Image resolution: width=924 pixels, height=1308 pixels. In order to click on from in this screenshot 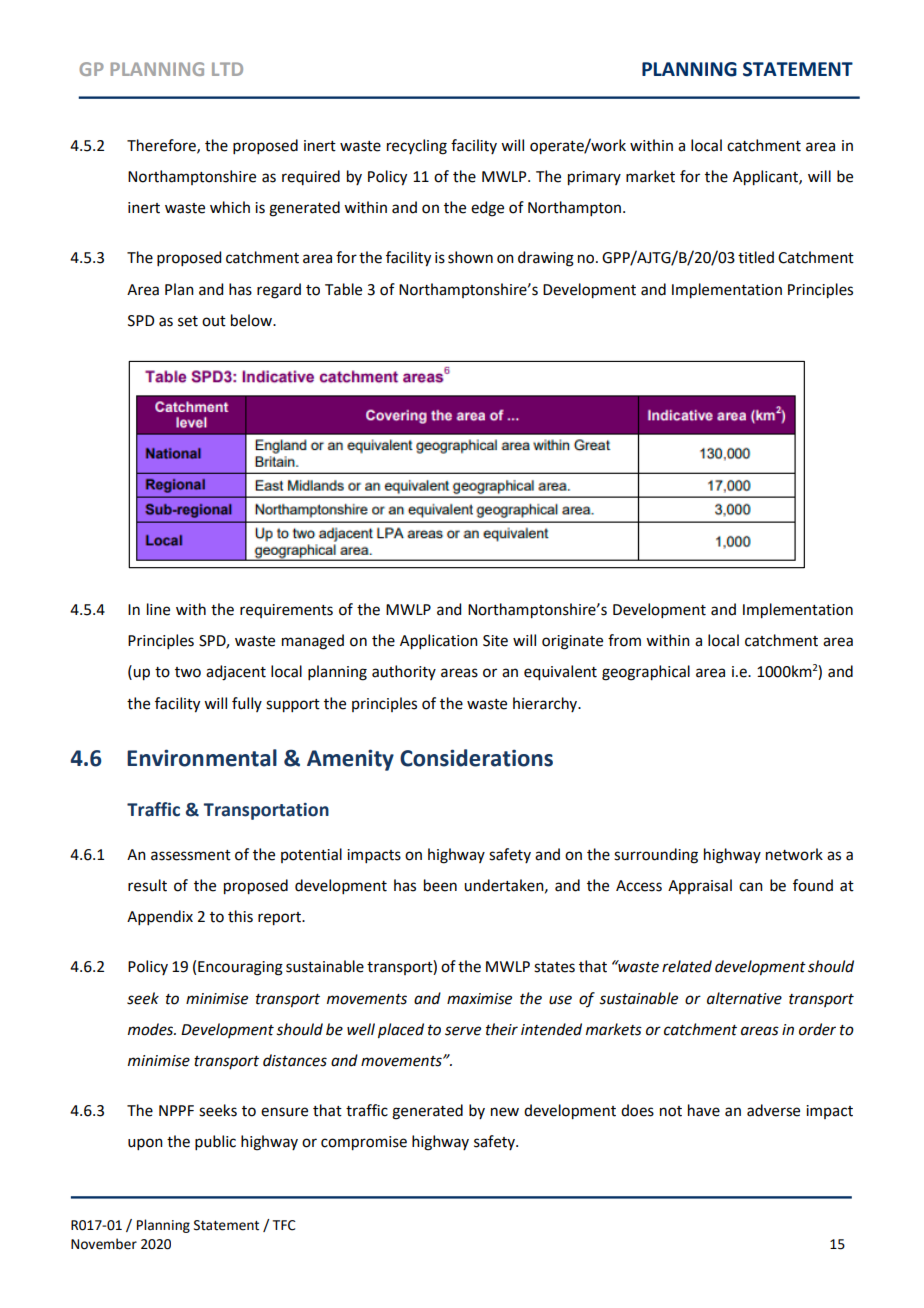, I will do `click(624, 640)`.
